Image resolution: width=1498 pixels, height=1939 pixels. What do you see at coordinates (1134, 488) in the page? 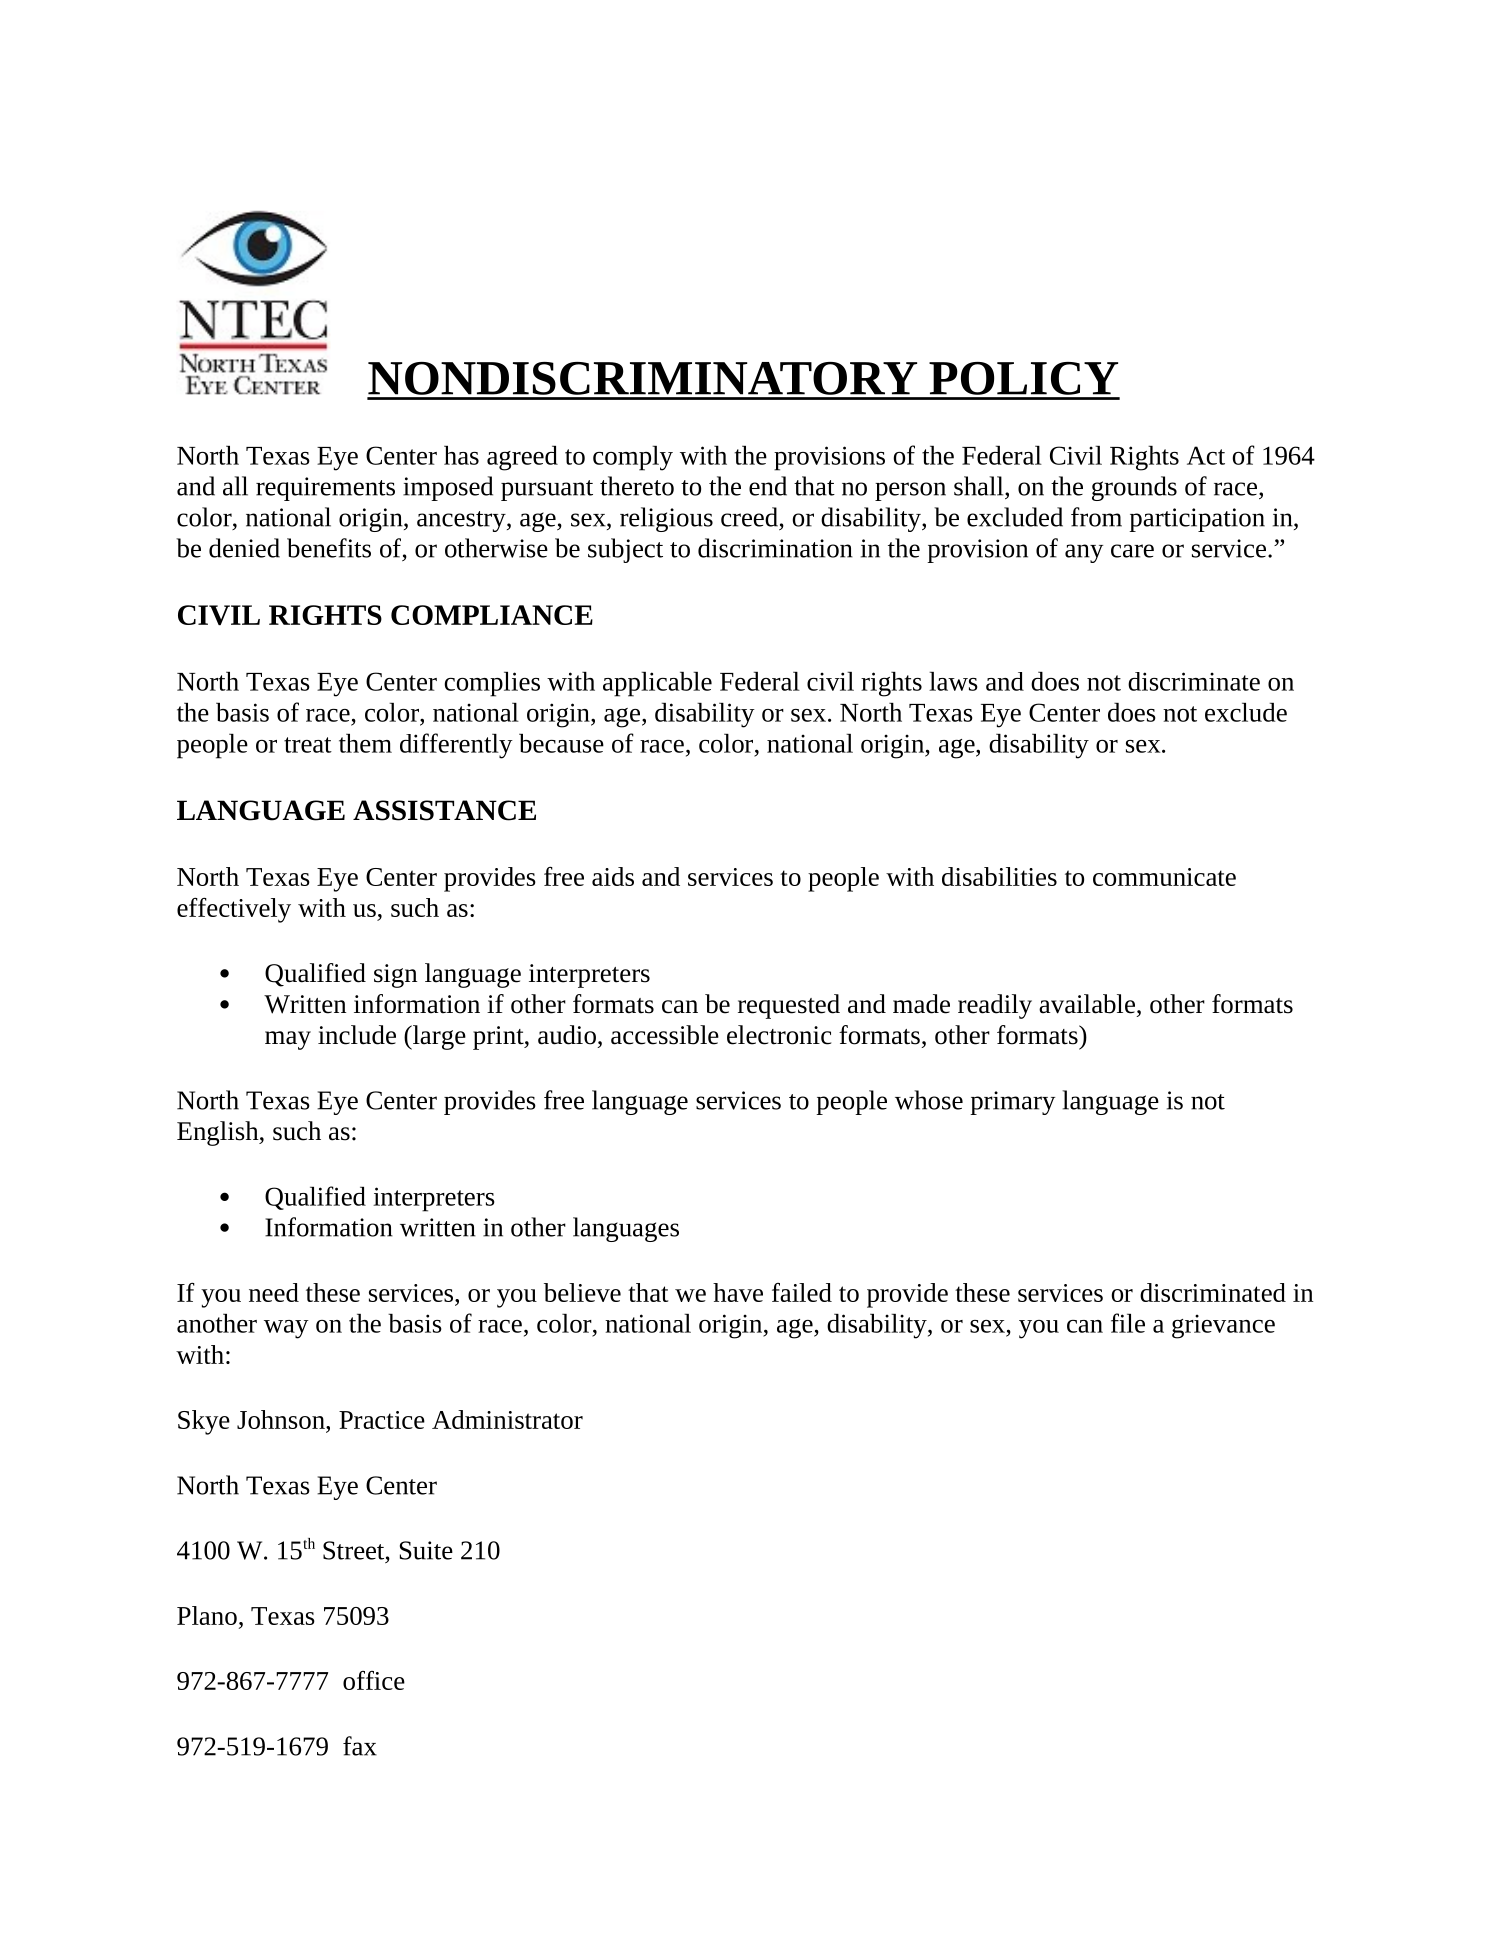
I see `grounds` at bounding box center [1134, 488].
